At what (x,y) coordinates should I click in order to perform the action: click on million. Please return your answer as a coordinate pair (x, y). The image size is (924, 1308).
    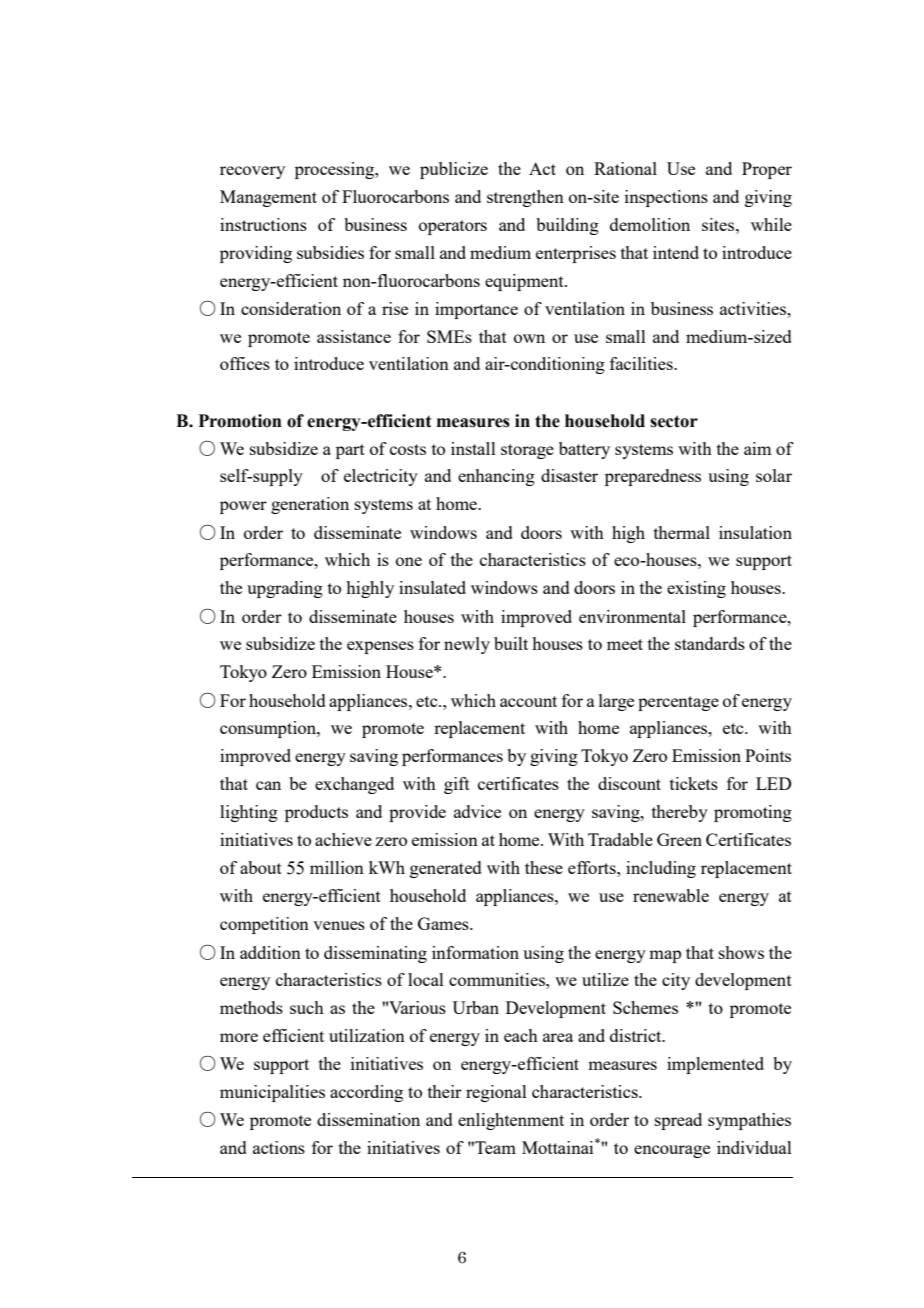
    Looking at the image, I should click on (337, 867).
